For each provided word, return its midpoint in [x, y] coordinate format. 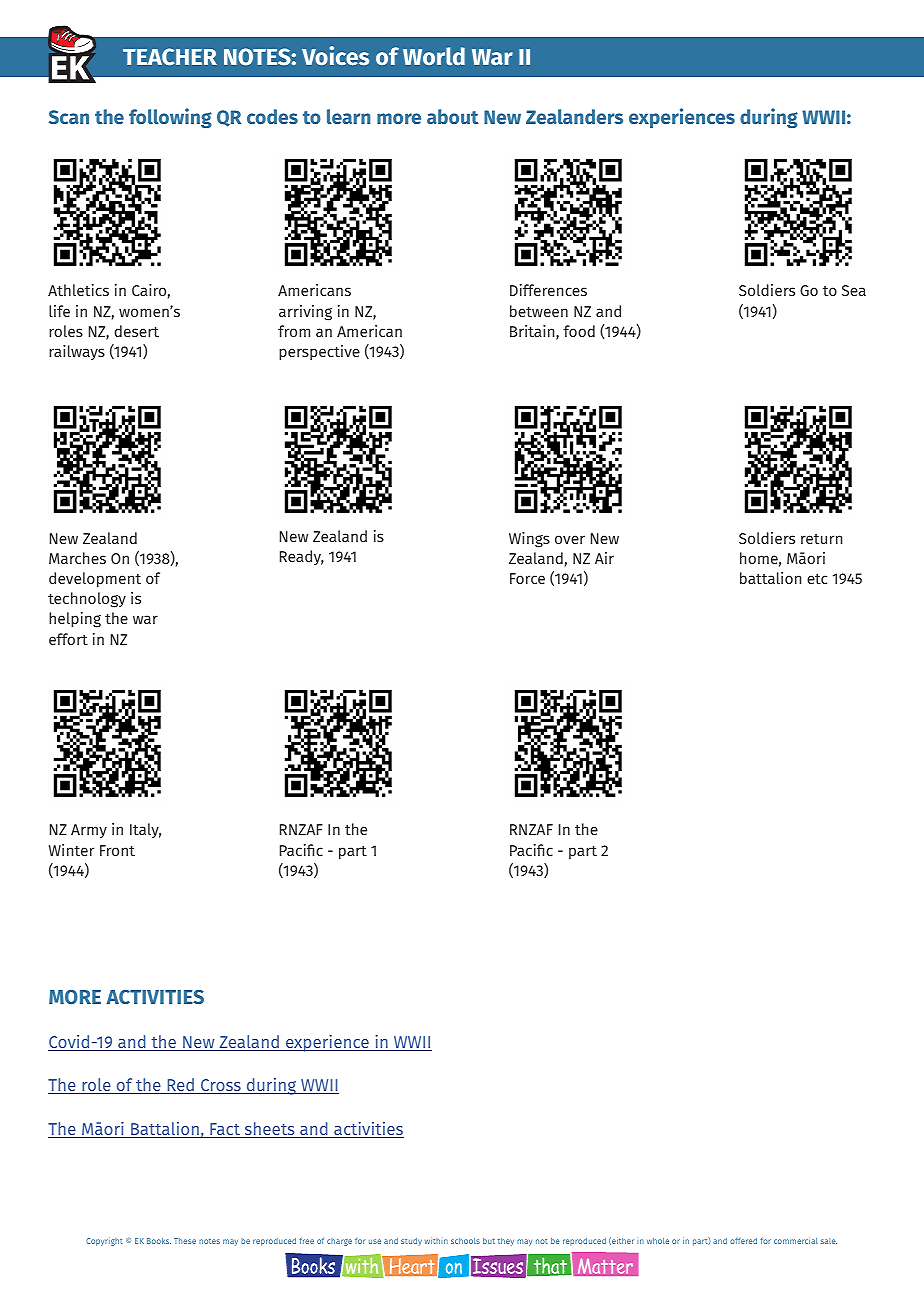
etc [817, 579]
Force [527, 578]
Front [117, 850]
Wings [529, 540]
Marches [77, 558]
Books [159, 1241]
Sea [854, 290]
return [821, 539]
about [453, 116]
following [170, 118]
